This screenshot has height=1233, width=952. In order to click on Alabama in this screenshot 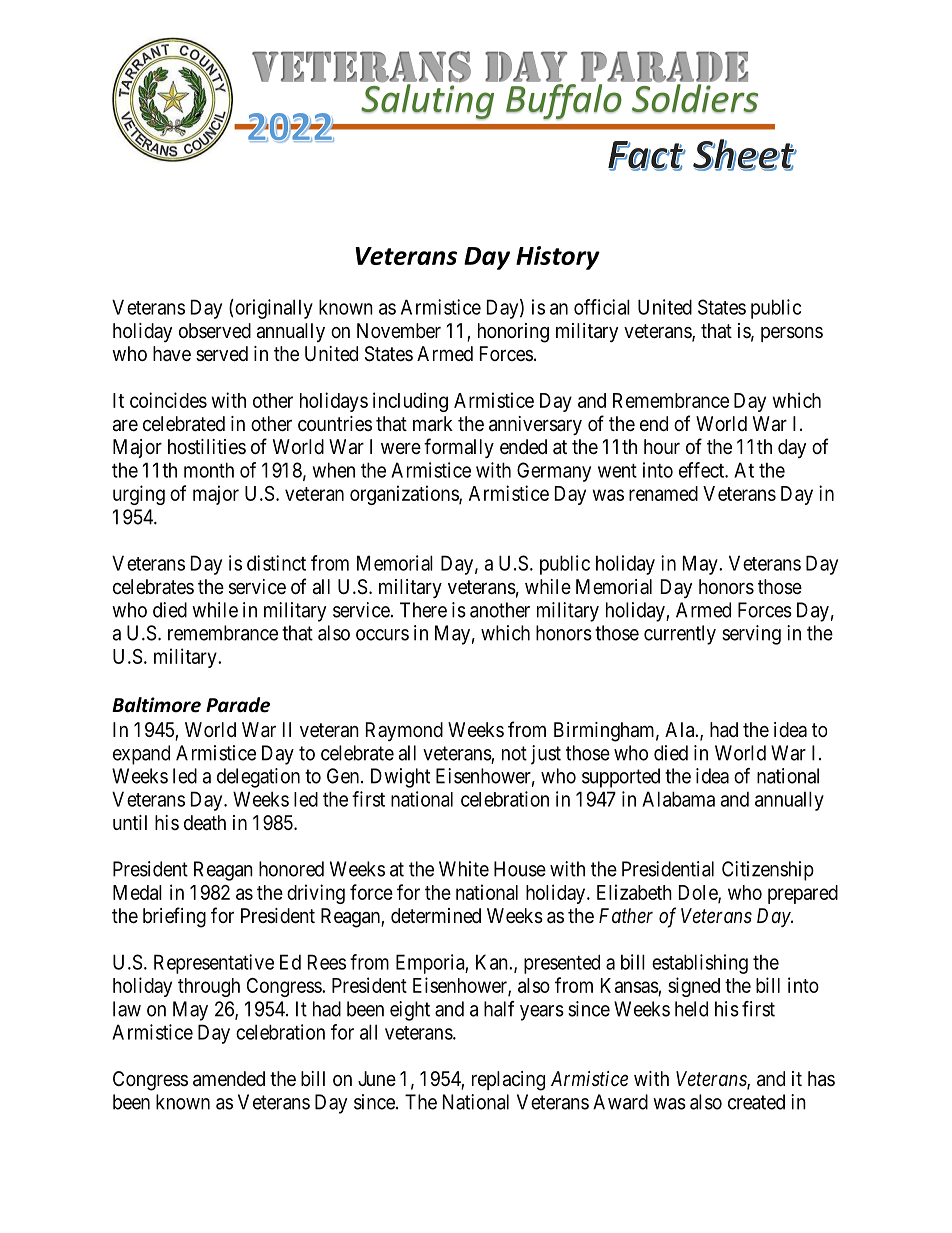, I will do `click(678, 799)`.
